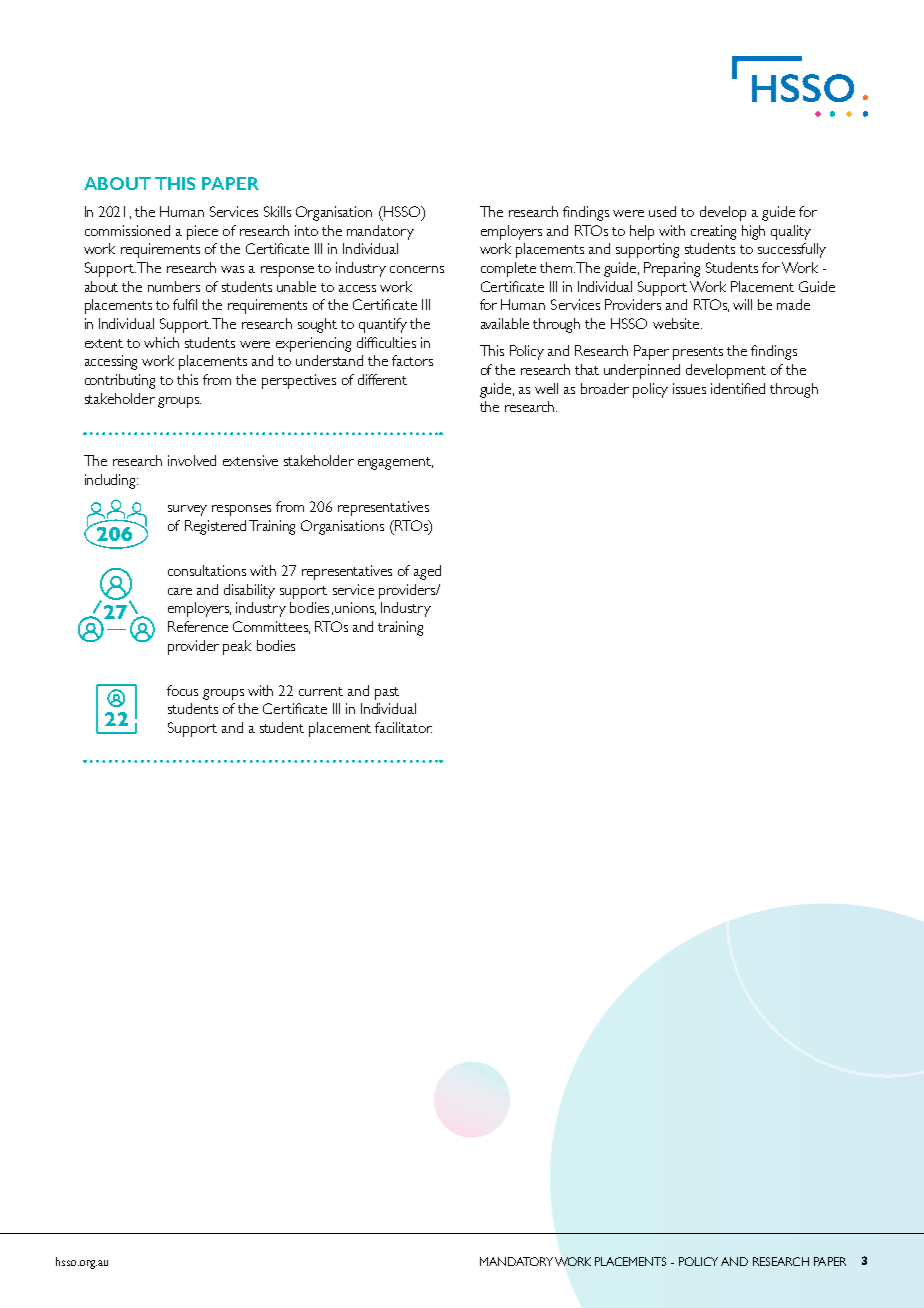 Image resolution: width=924 pixels, height=1308 pixels. What do you see at coordinates (202, 232) in the screenshot?
I see `piece` at bounding box center [202, 232].
